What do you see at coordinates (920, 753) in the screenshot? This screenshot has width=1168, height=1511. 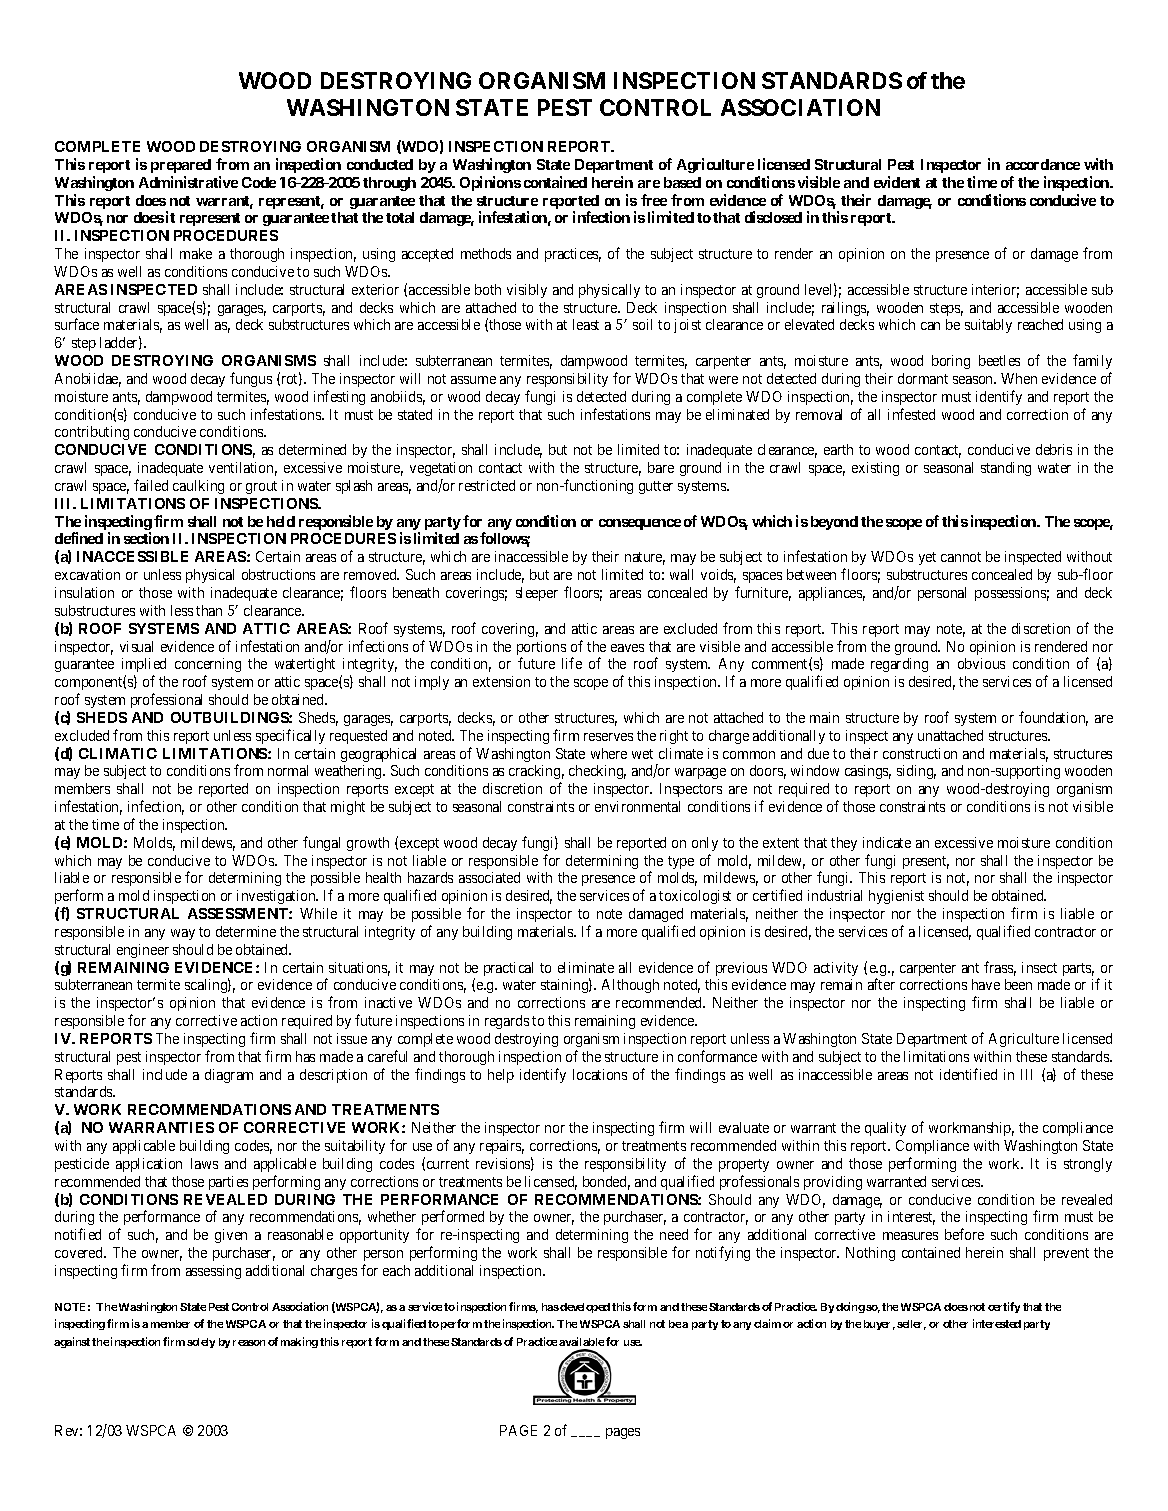 I see `construction` at bounding box center [920, 753].
